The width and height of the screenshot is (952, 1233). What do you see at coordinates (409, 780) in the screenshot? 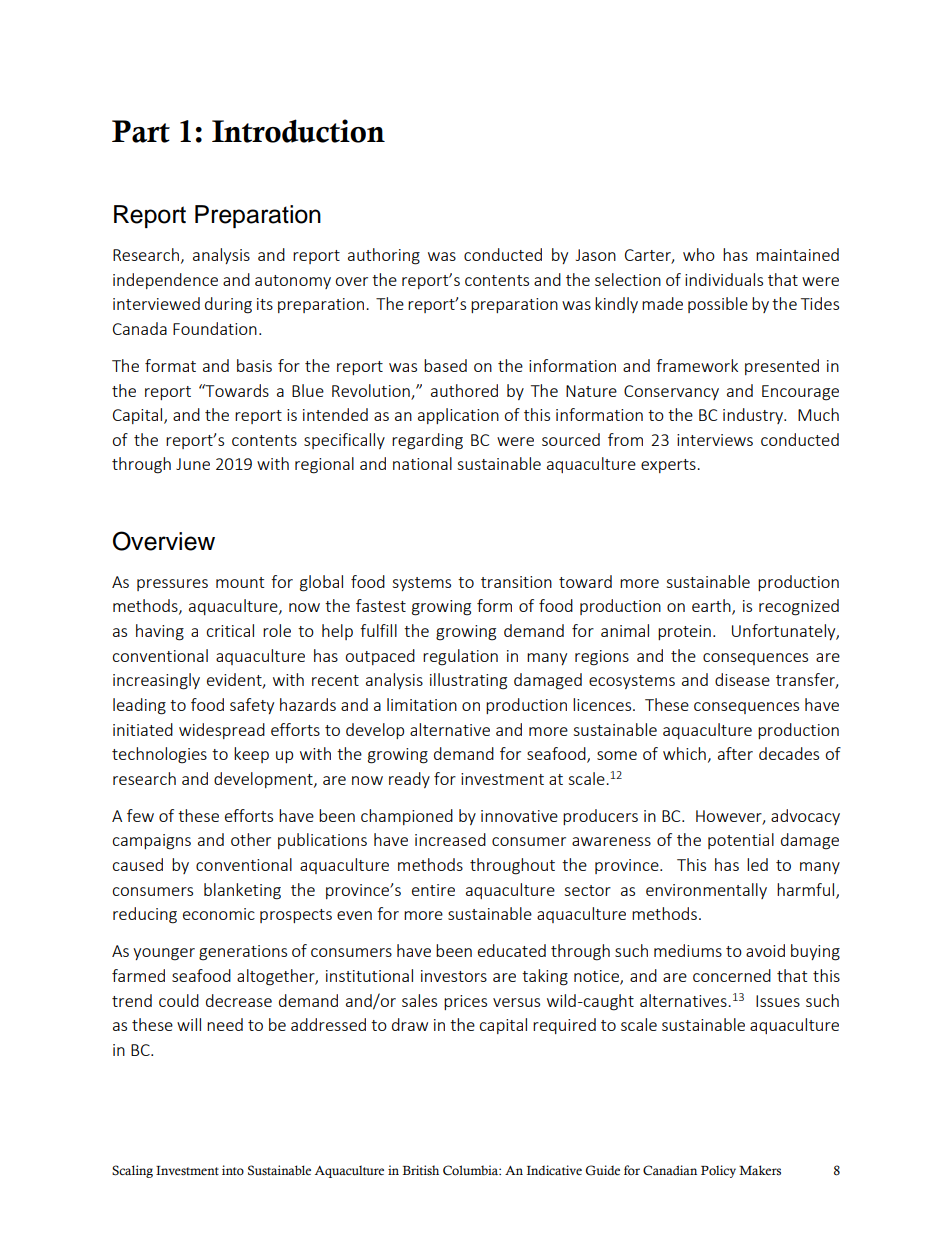
I see `ready` at bounding box center [409, 780].
